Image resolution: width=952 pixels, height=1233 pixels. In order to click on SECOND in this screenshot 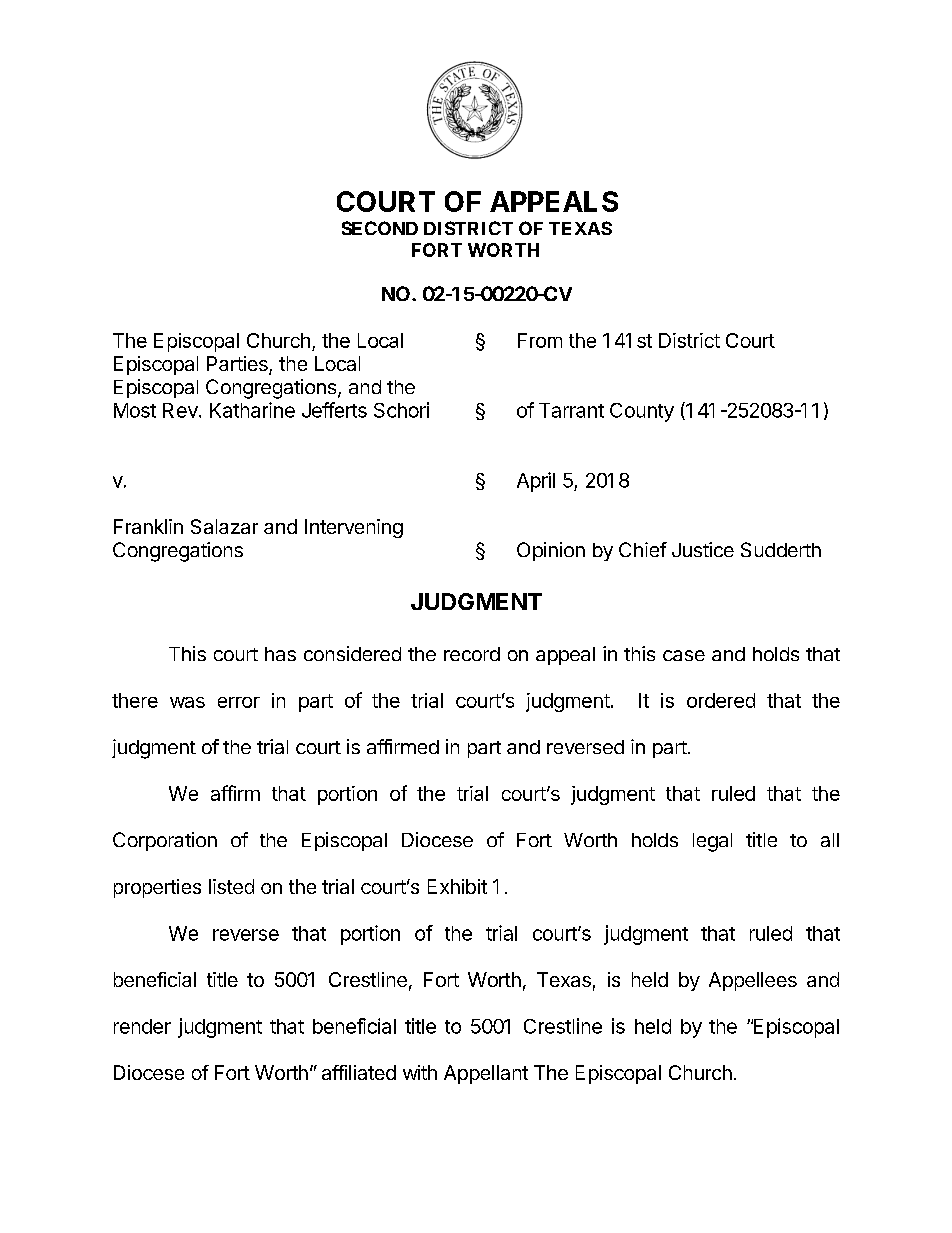, I will do `click(380, 228)`.
